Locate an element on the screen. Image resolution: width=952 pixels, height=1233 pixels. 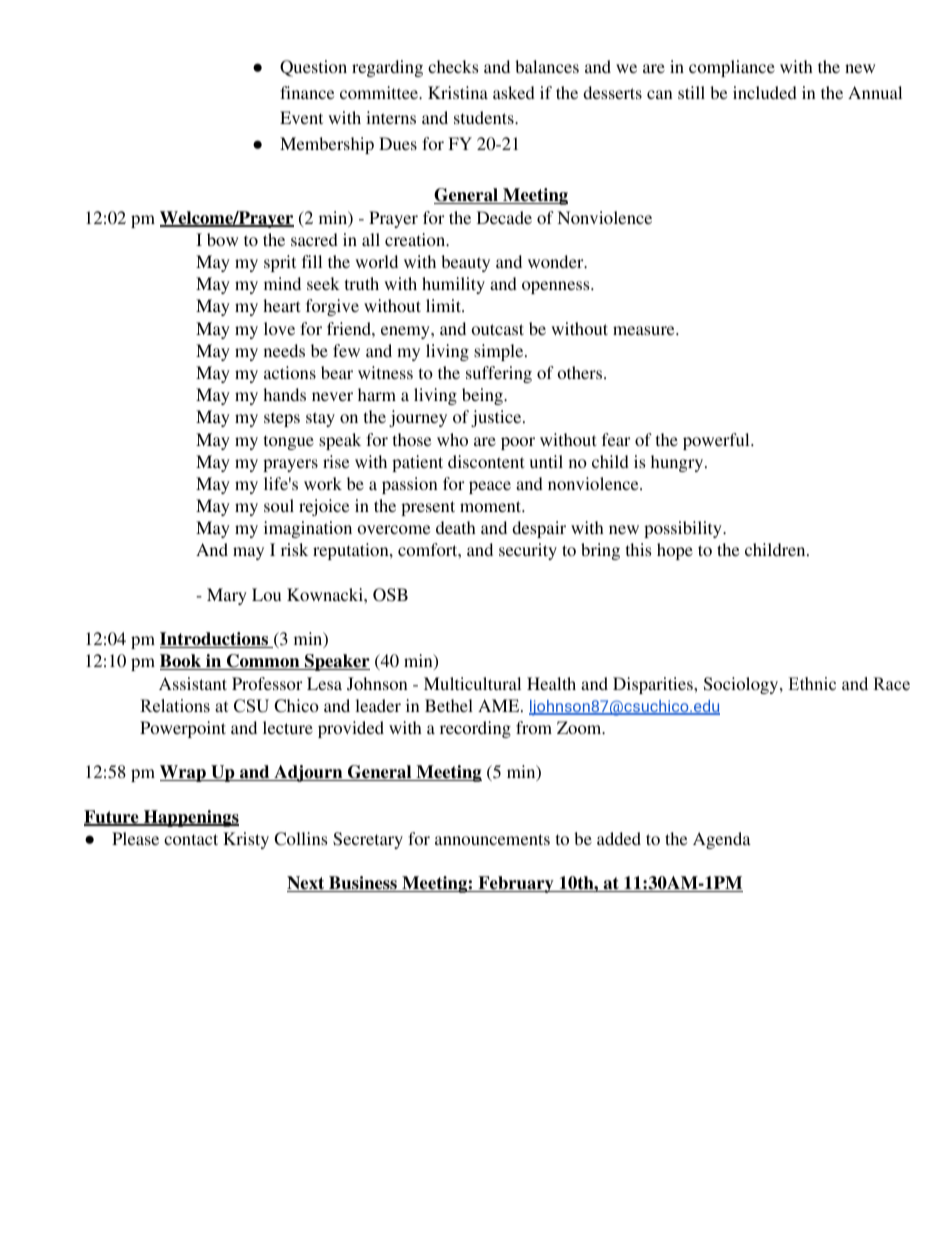
announcements is located at coordinates (492, 839).
